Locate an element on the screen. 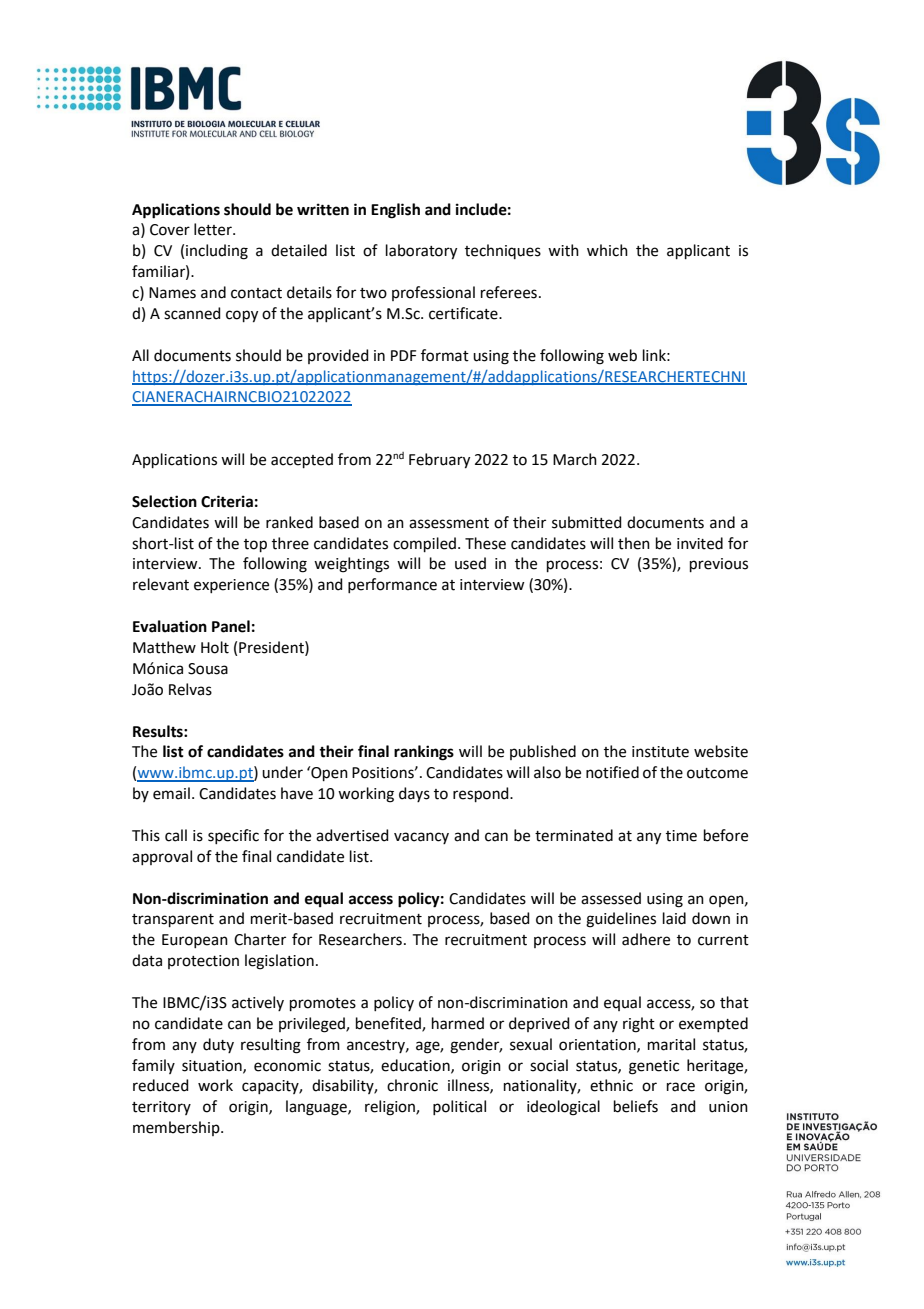 The image size is (924, 1309). transparent is located at coordinates (173, 920).
